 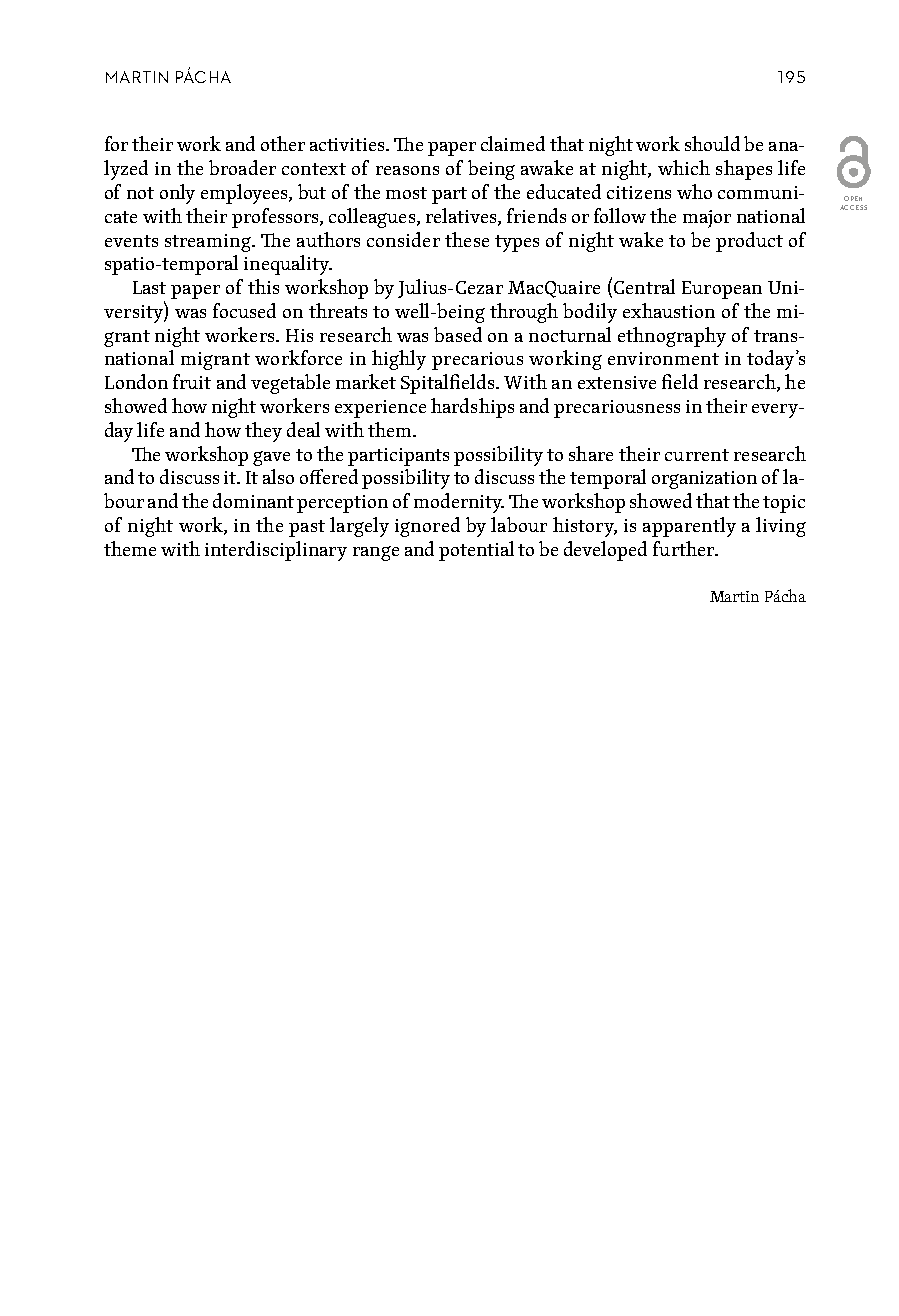 I want to click on current, so click(x=697, y=455).
